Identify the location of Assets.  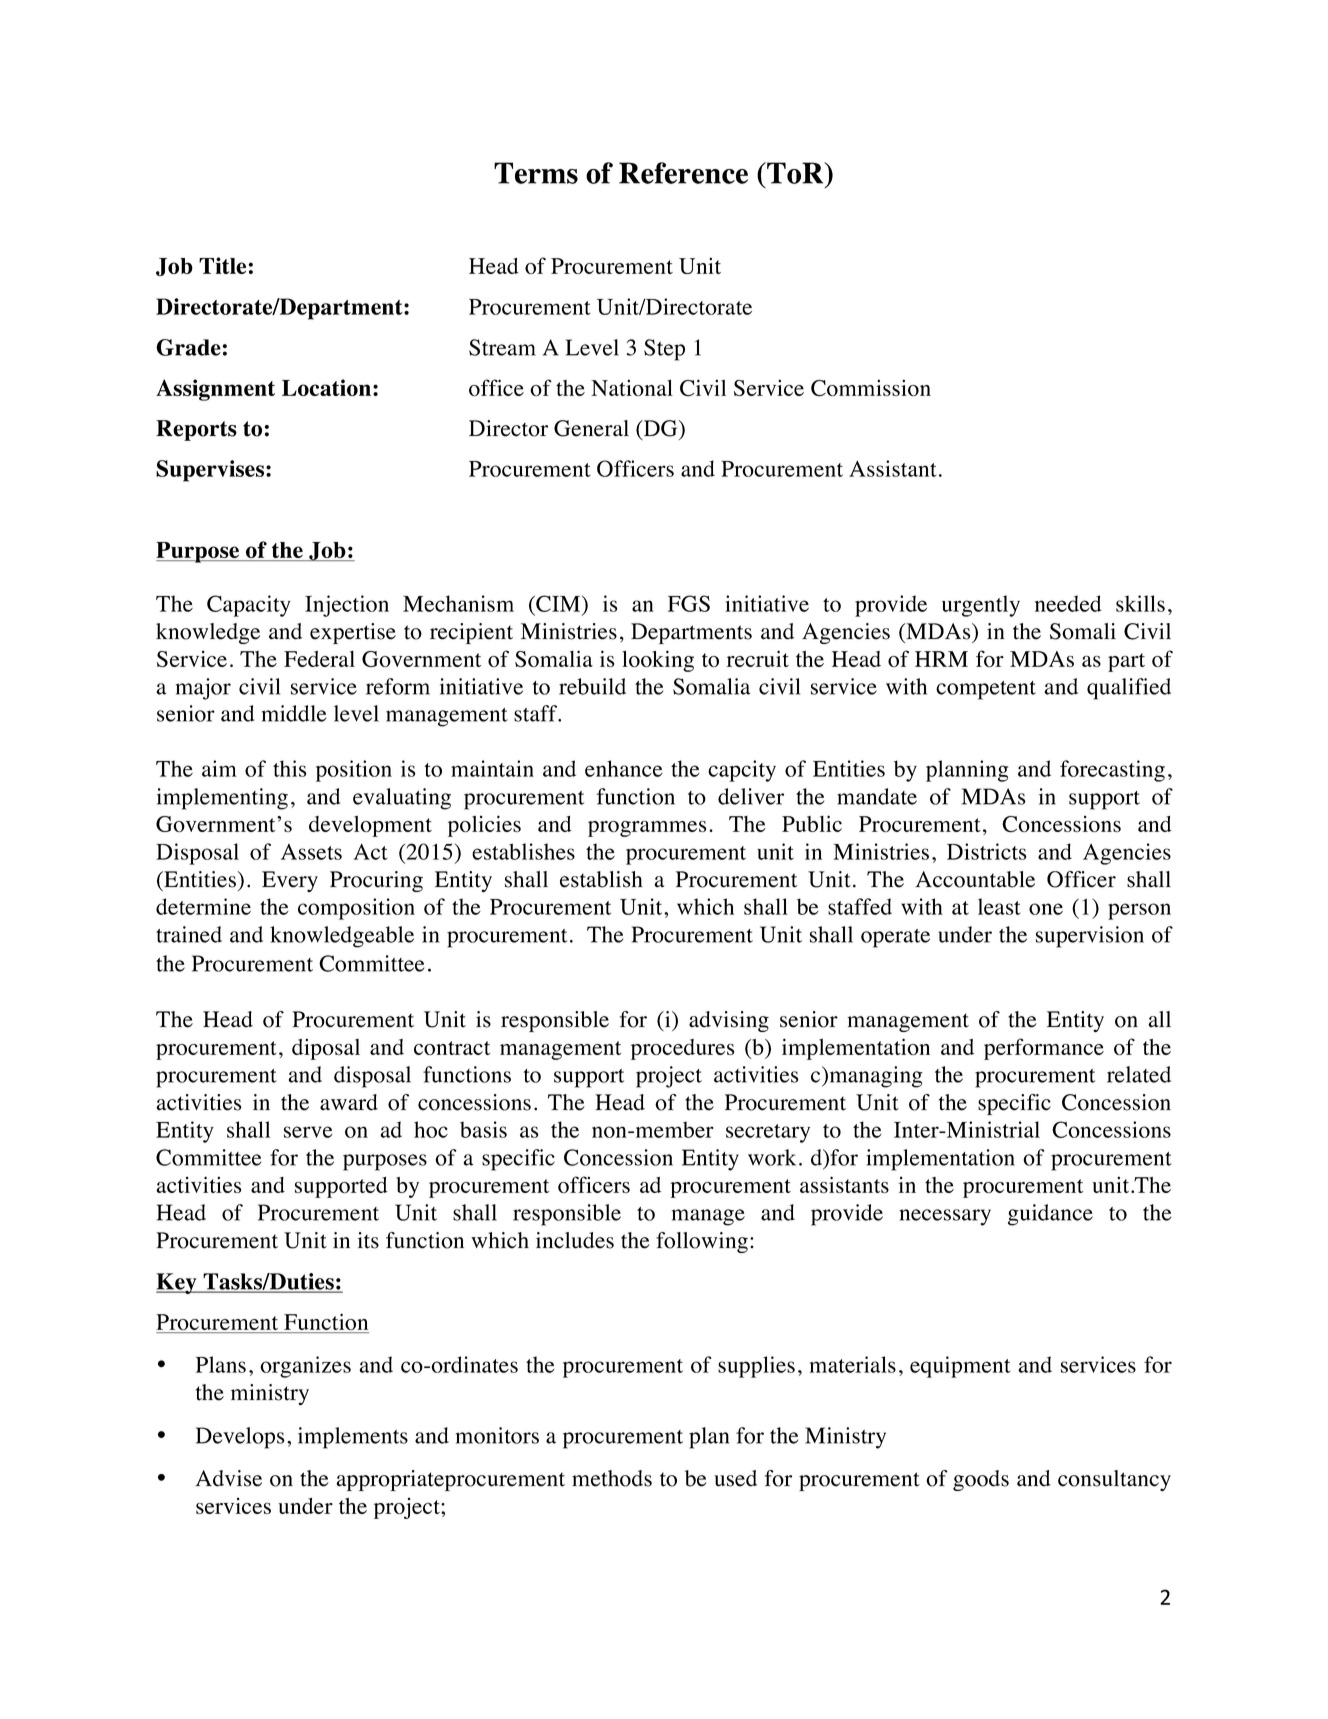
(311, 852).
